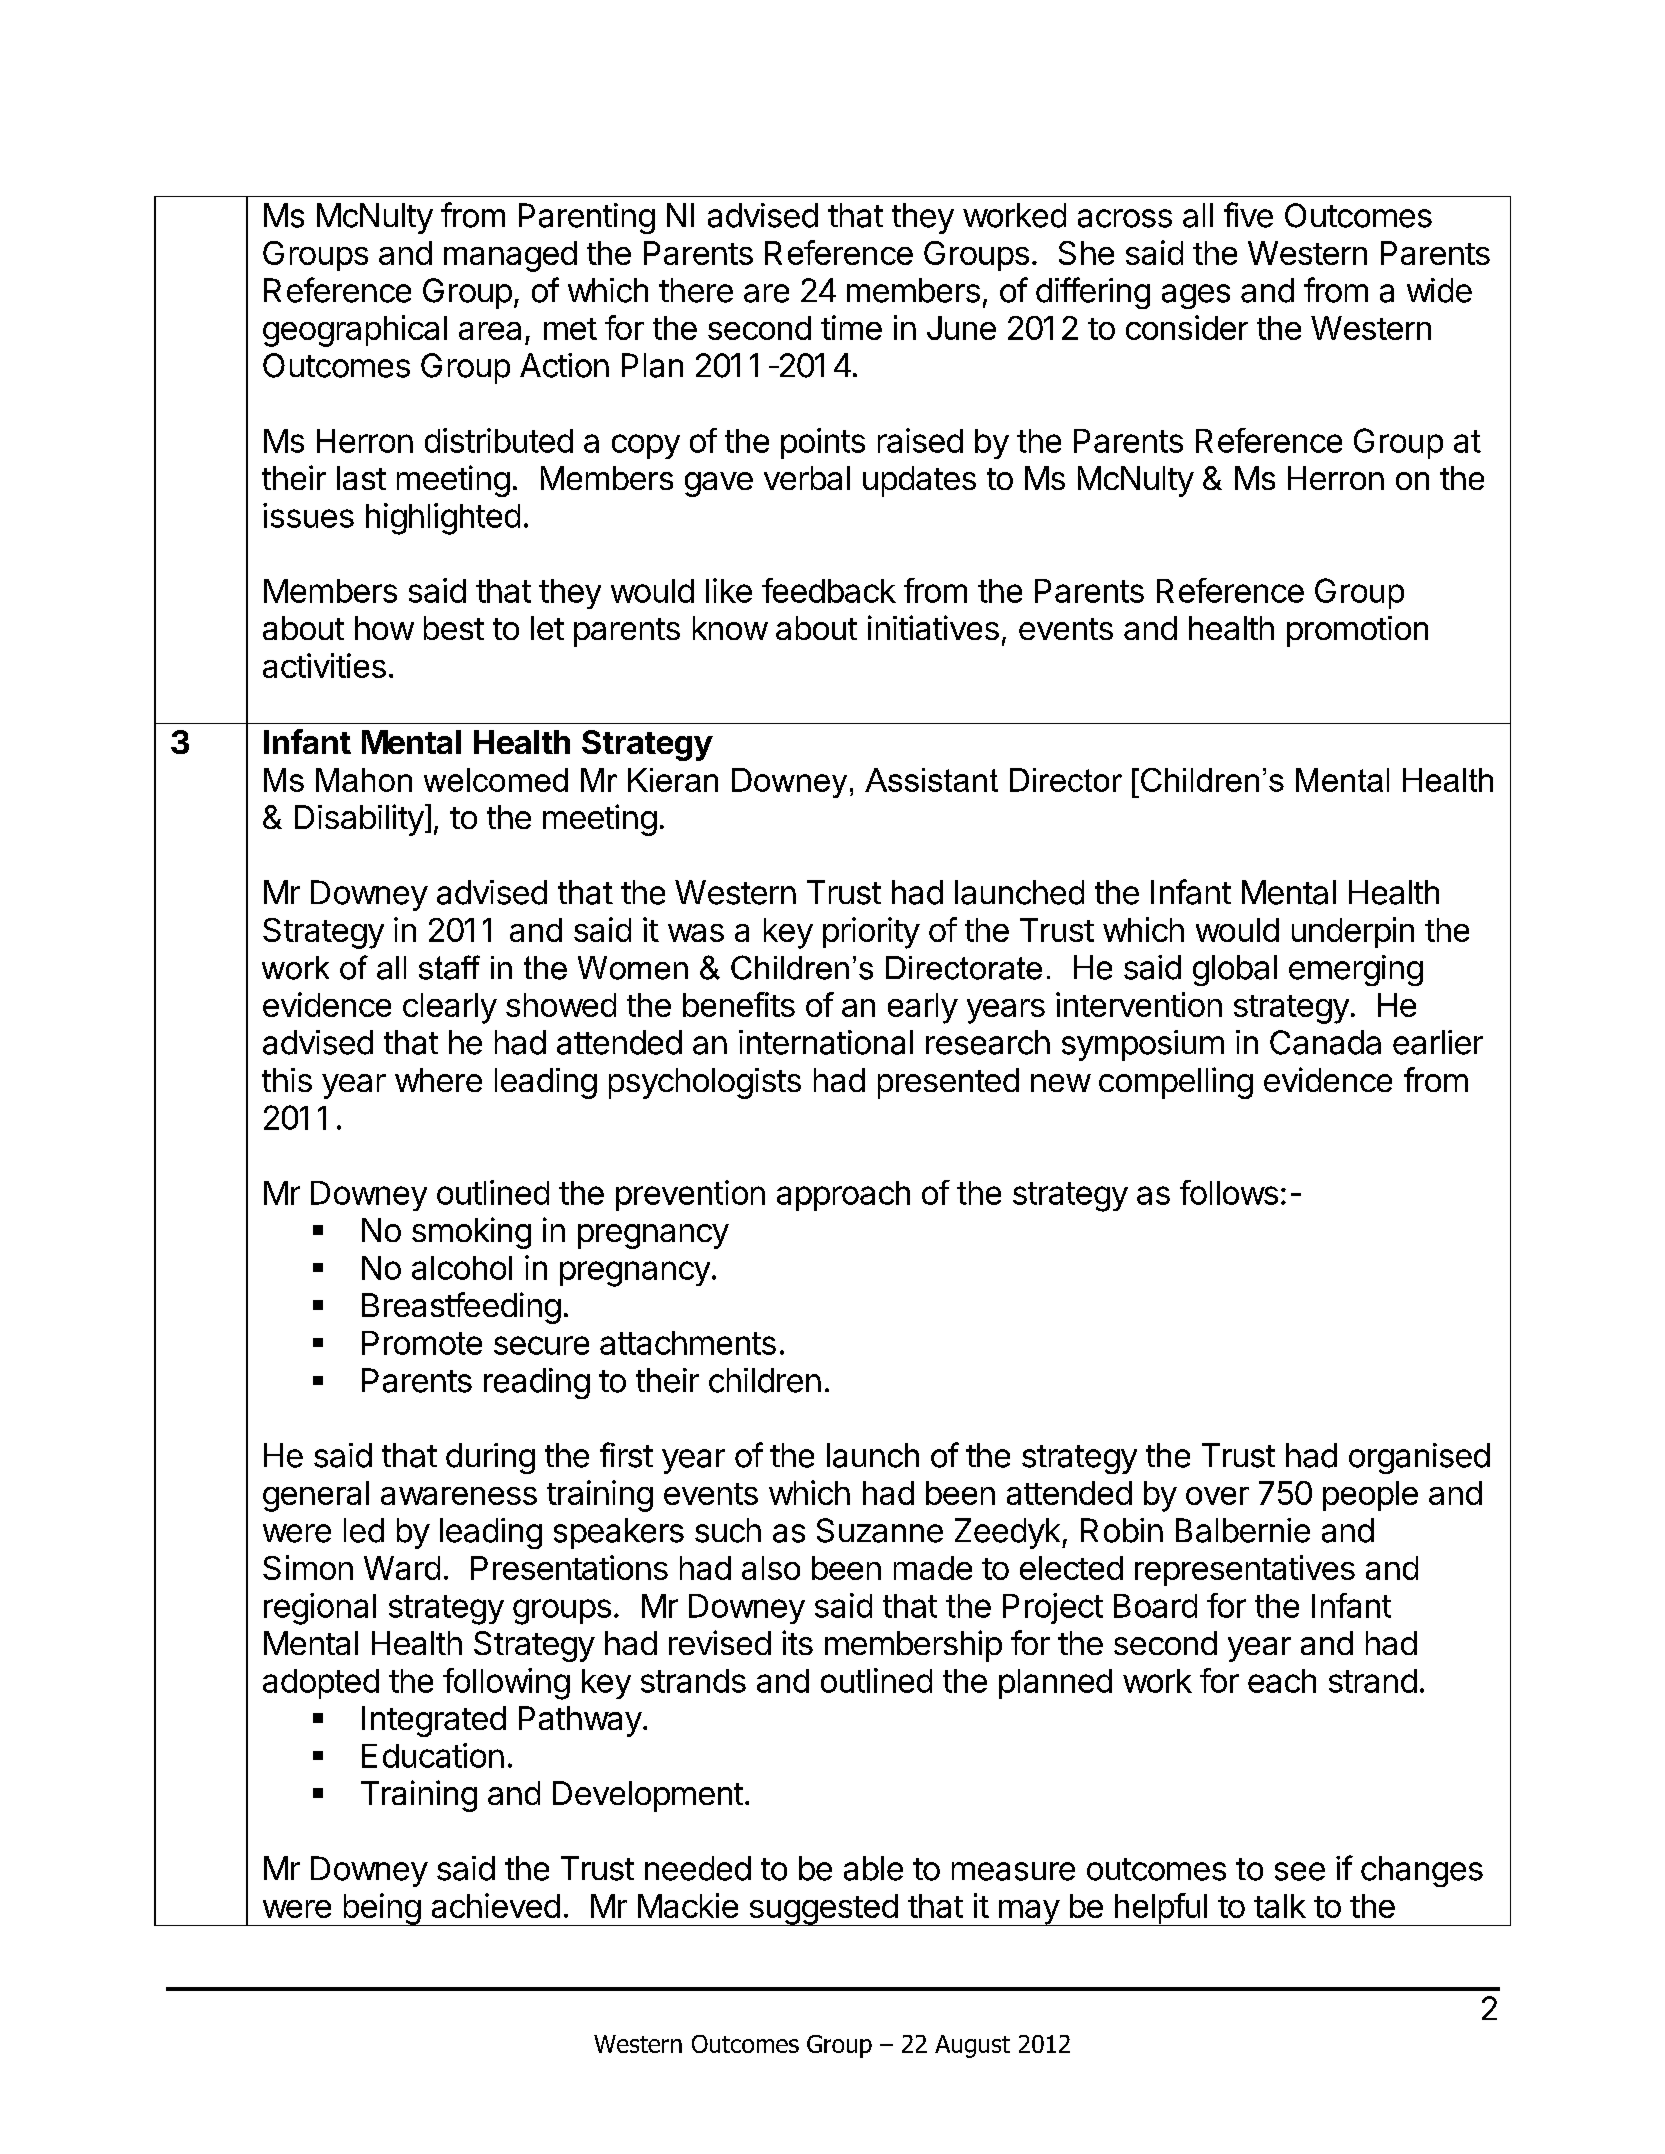 The height and width of the screenshot is (2154, 1665). Describe the element at coordinates (381, 1909) in the screenshot. I see `being` at that location.
